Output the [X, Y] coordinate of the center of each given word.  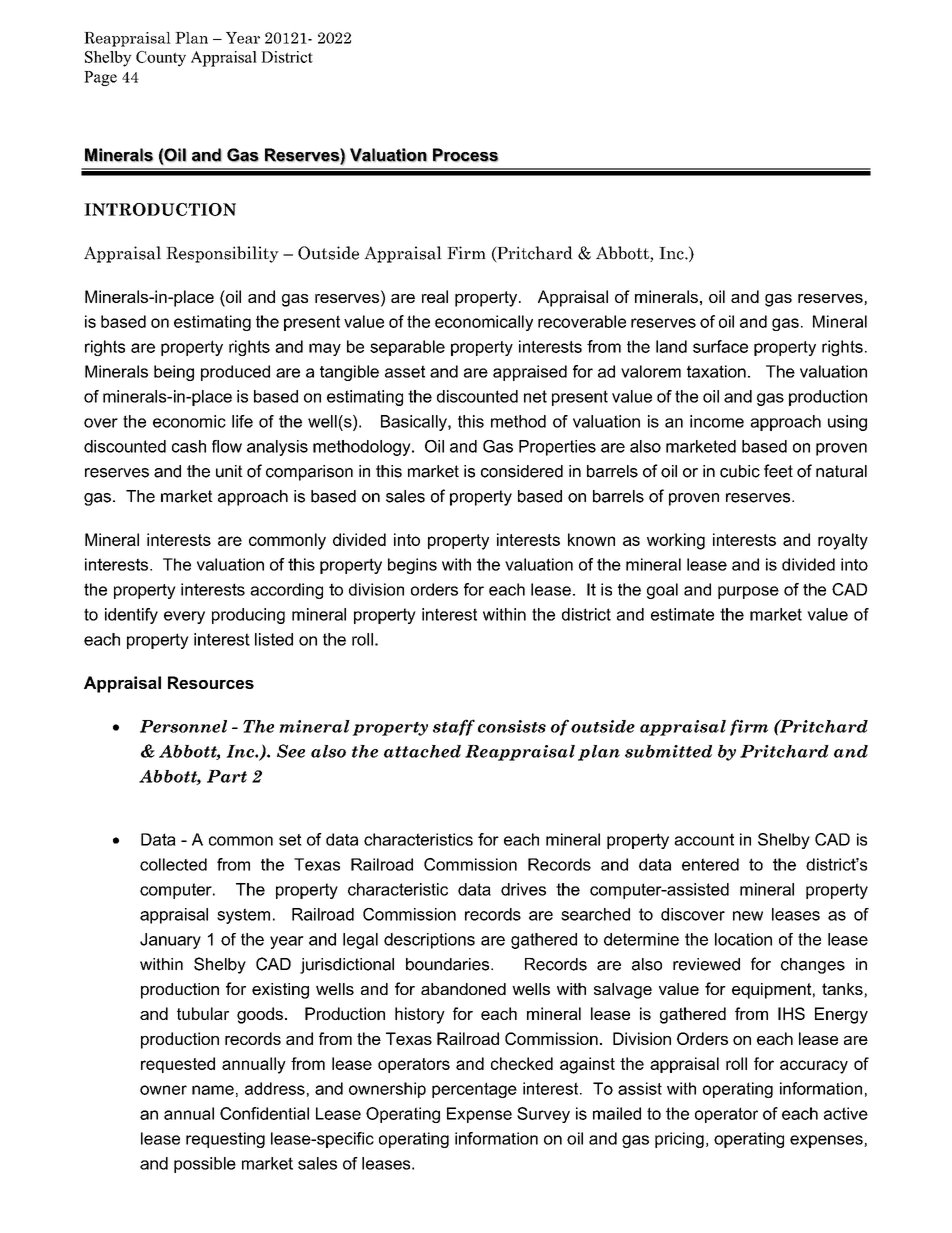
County [161, 59]
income [717, 421]
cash [189, 446]
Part [227, 776]
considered [522, 471]
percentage [474, 1090]
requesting [225, 1140]
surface [720, 346]
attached [422, 751]
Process [466, 155]
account [704, 839]
